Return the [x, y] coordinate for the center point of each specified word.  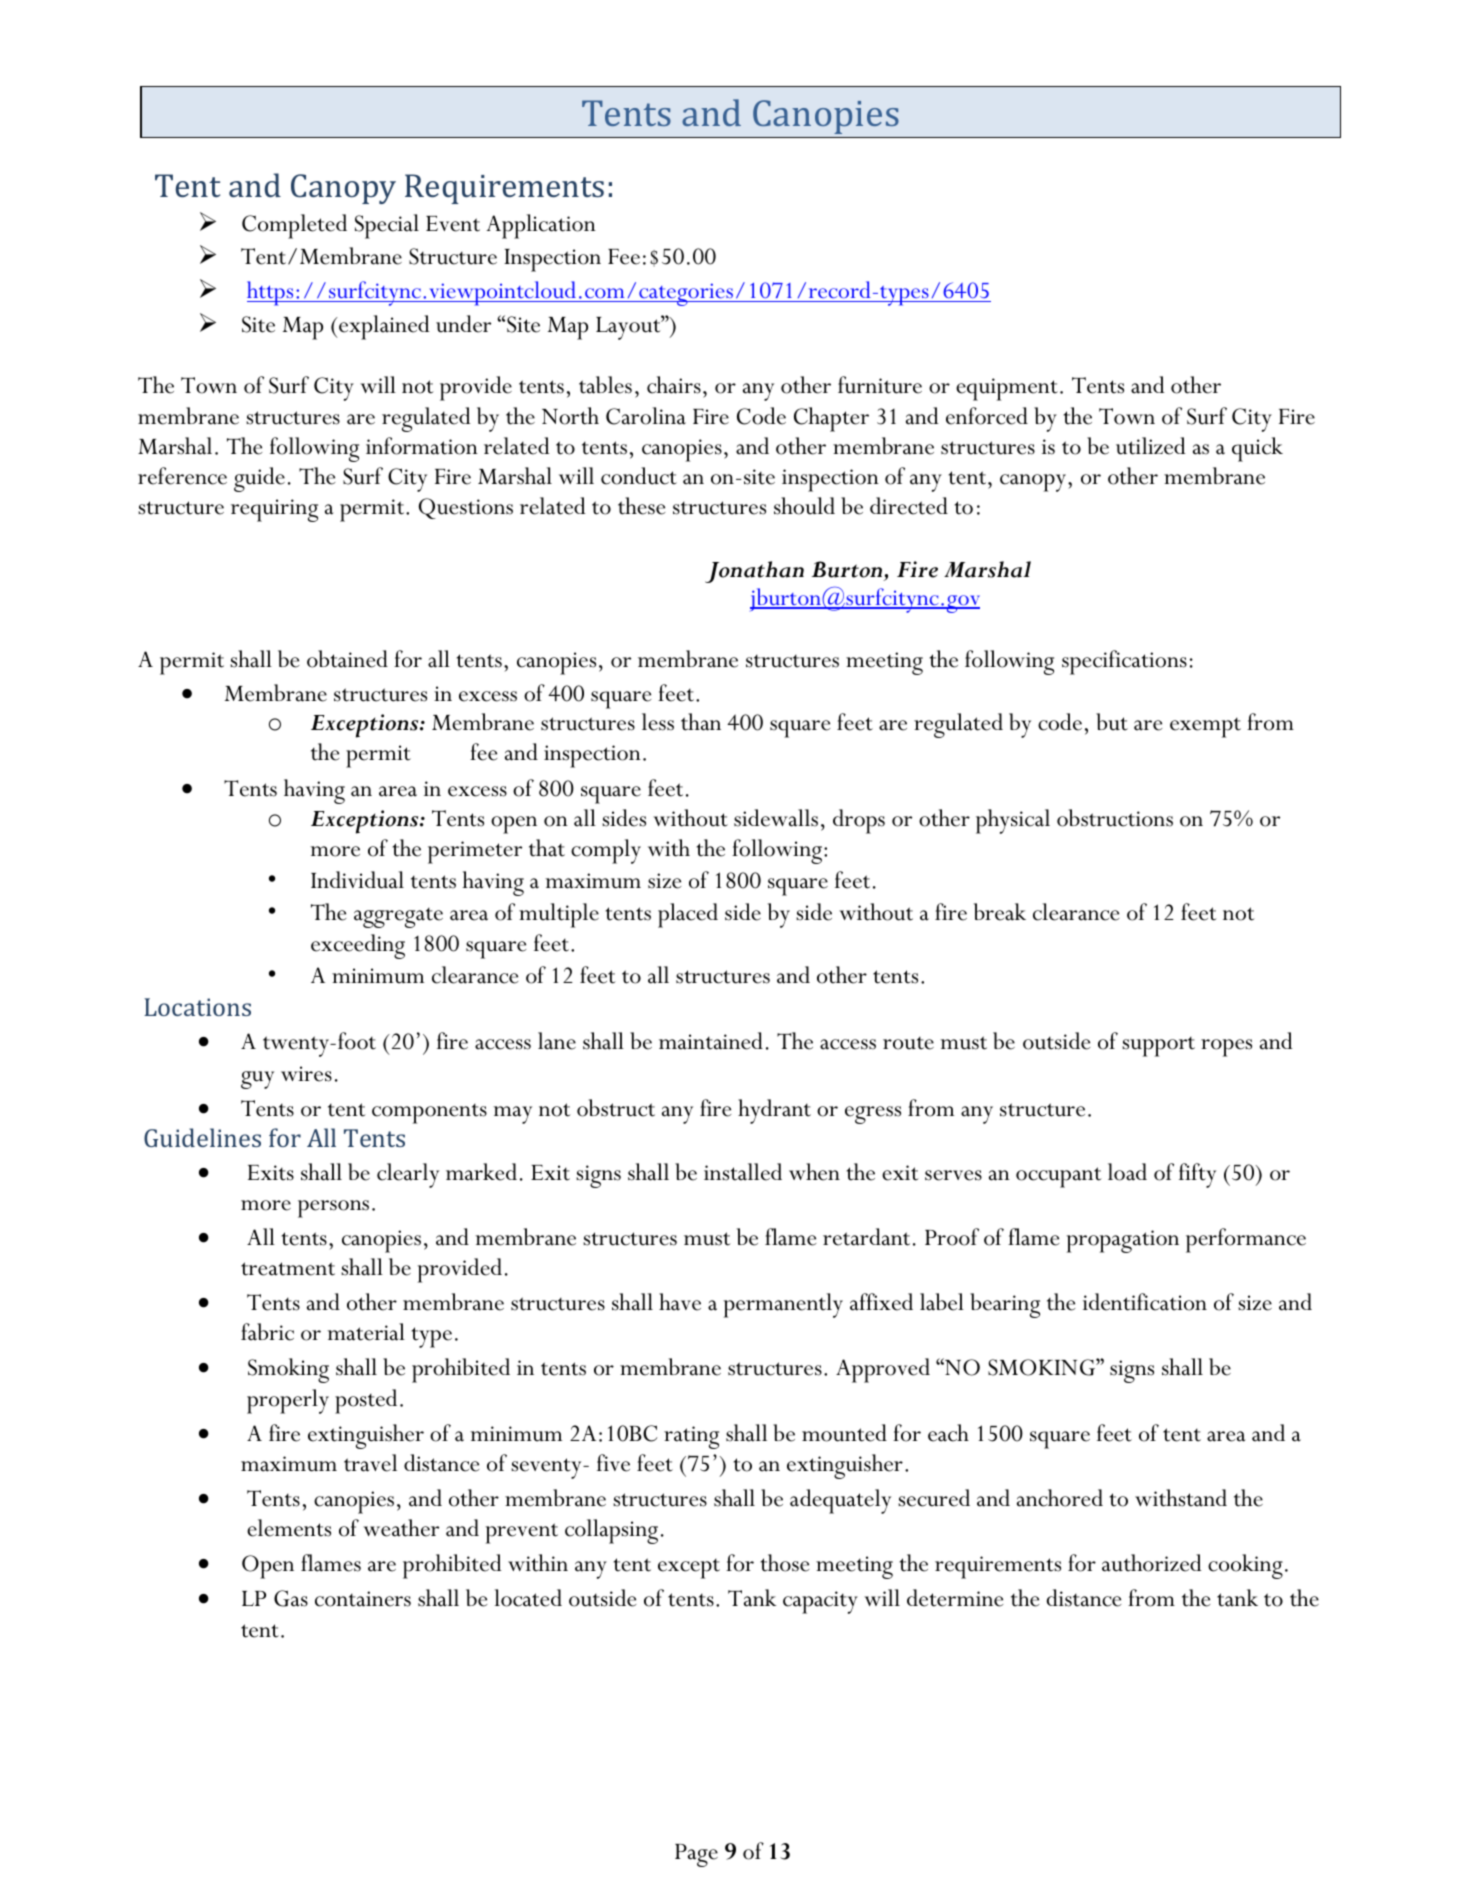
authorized [1152, 1563]
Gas [291, 1598]
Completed [294, 226]
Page [696, 1855]
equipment [1007, 389]
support [1158, 1047]
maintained [711, 1041]
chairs [674, 385]
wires [306, 1074]
